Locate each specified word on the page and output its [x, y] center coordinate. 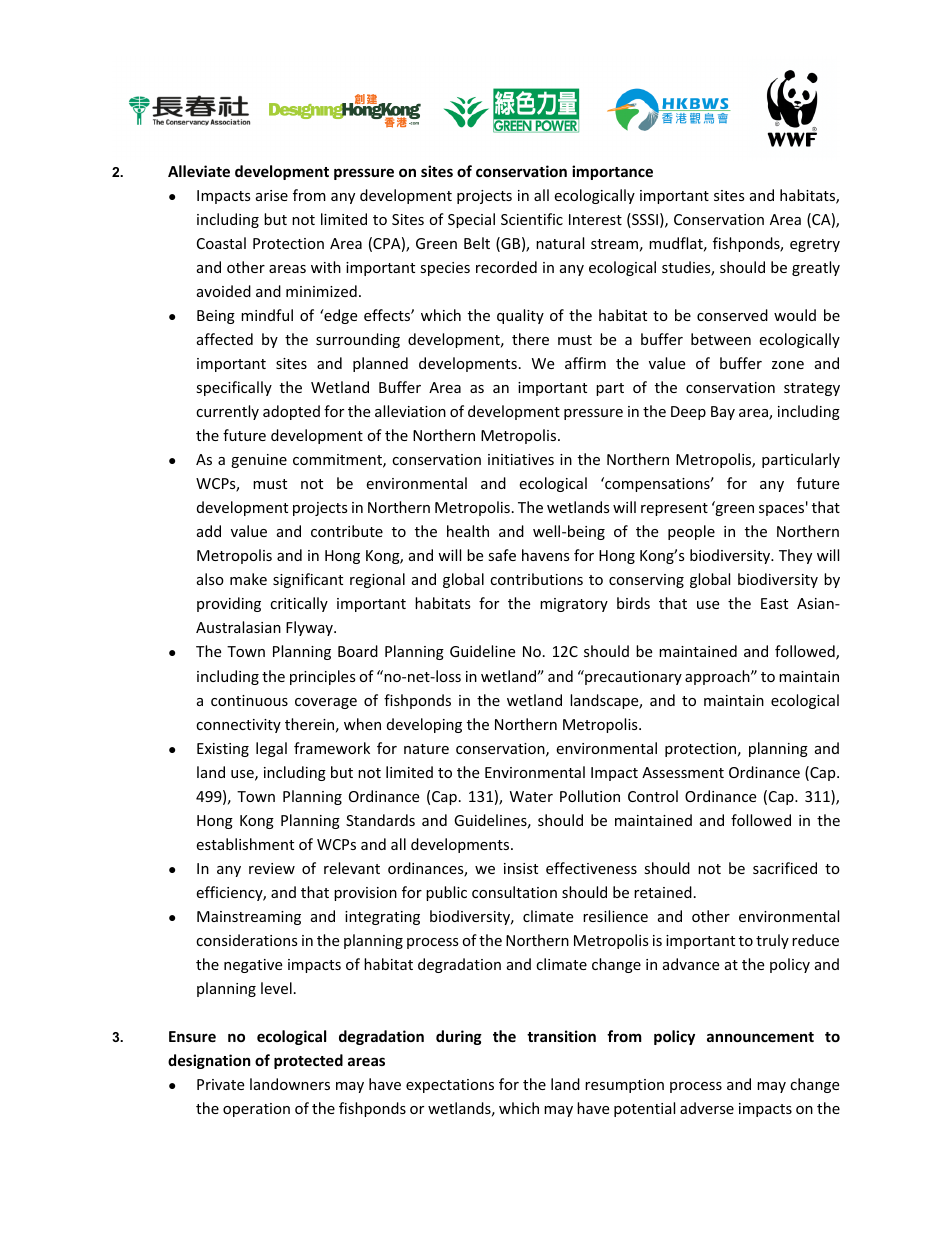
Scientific [532, 219]
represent [674, 509]
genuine [259, 461]
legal [271, 749]
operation [256, 1110]
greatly [816, 268]
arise [272, 195]
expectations [450, 1086]
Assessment [683, 772]
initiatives [521, 459]
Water [531, 796]
